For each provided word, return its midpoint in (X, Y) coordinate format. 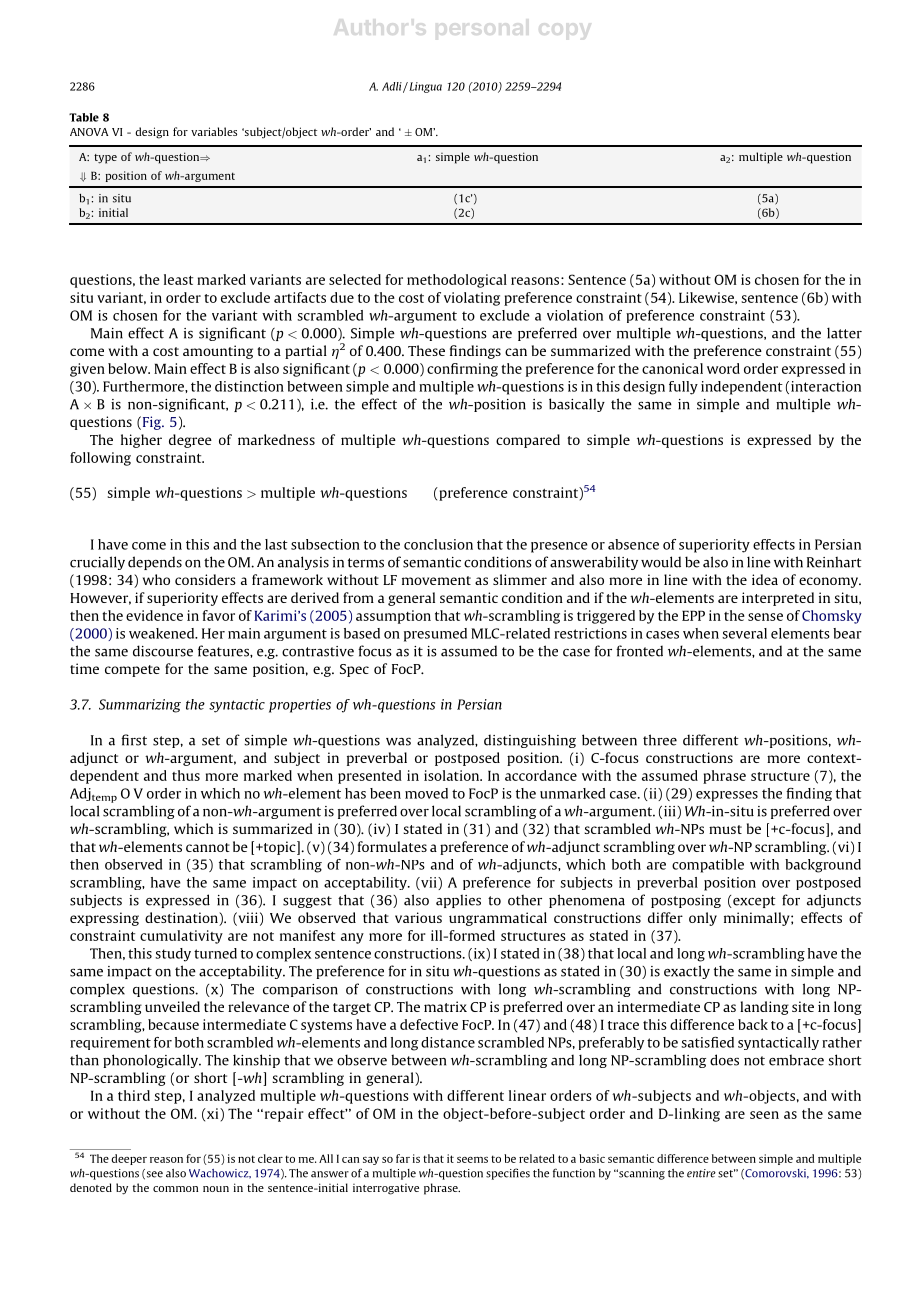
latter (844, 333)
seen (764, 1115)
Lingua (424, 87)
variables (214, 131)
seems (472, 1160)
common (175, 1189)
